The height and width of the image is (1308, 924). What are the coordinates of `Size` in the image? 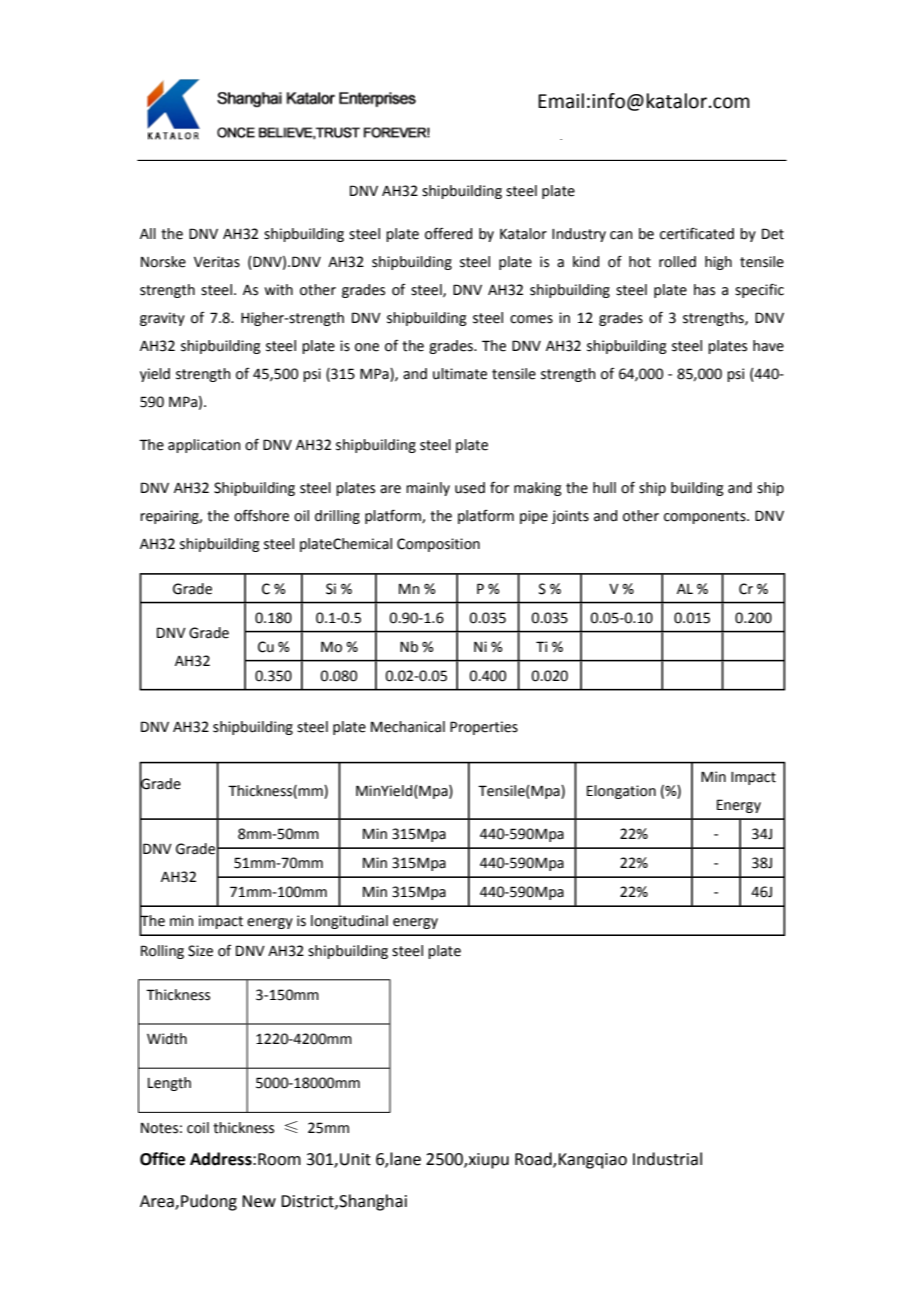 It's located at (200, 951).
